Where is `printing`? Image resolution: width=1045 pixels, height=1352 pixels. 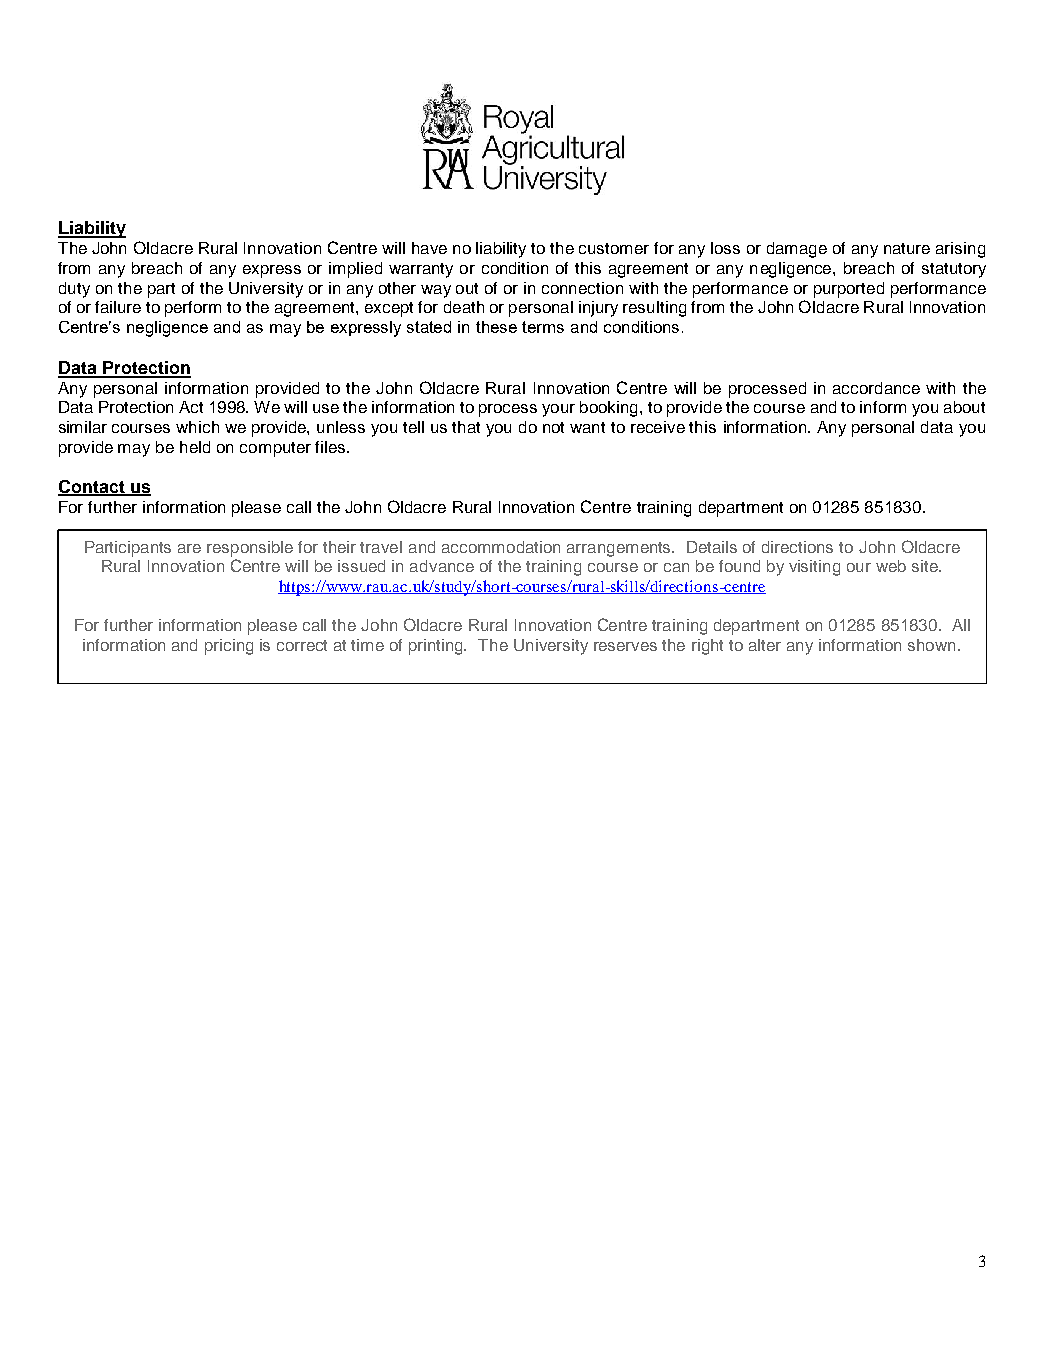
printing is located at coordinates (437, 647).
